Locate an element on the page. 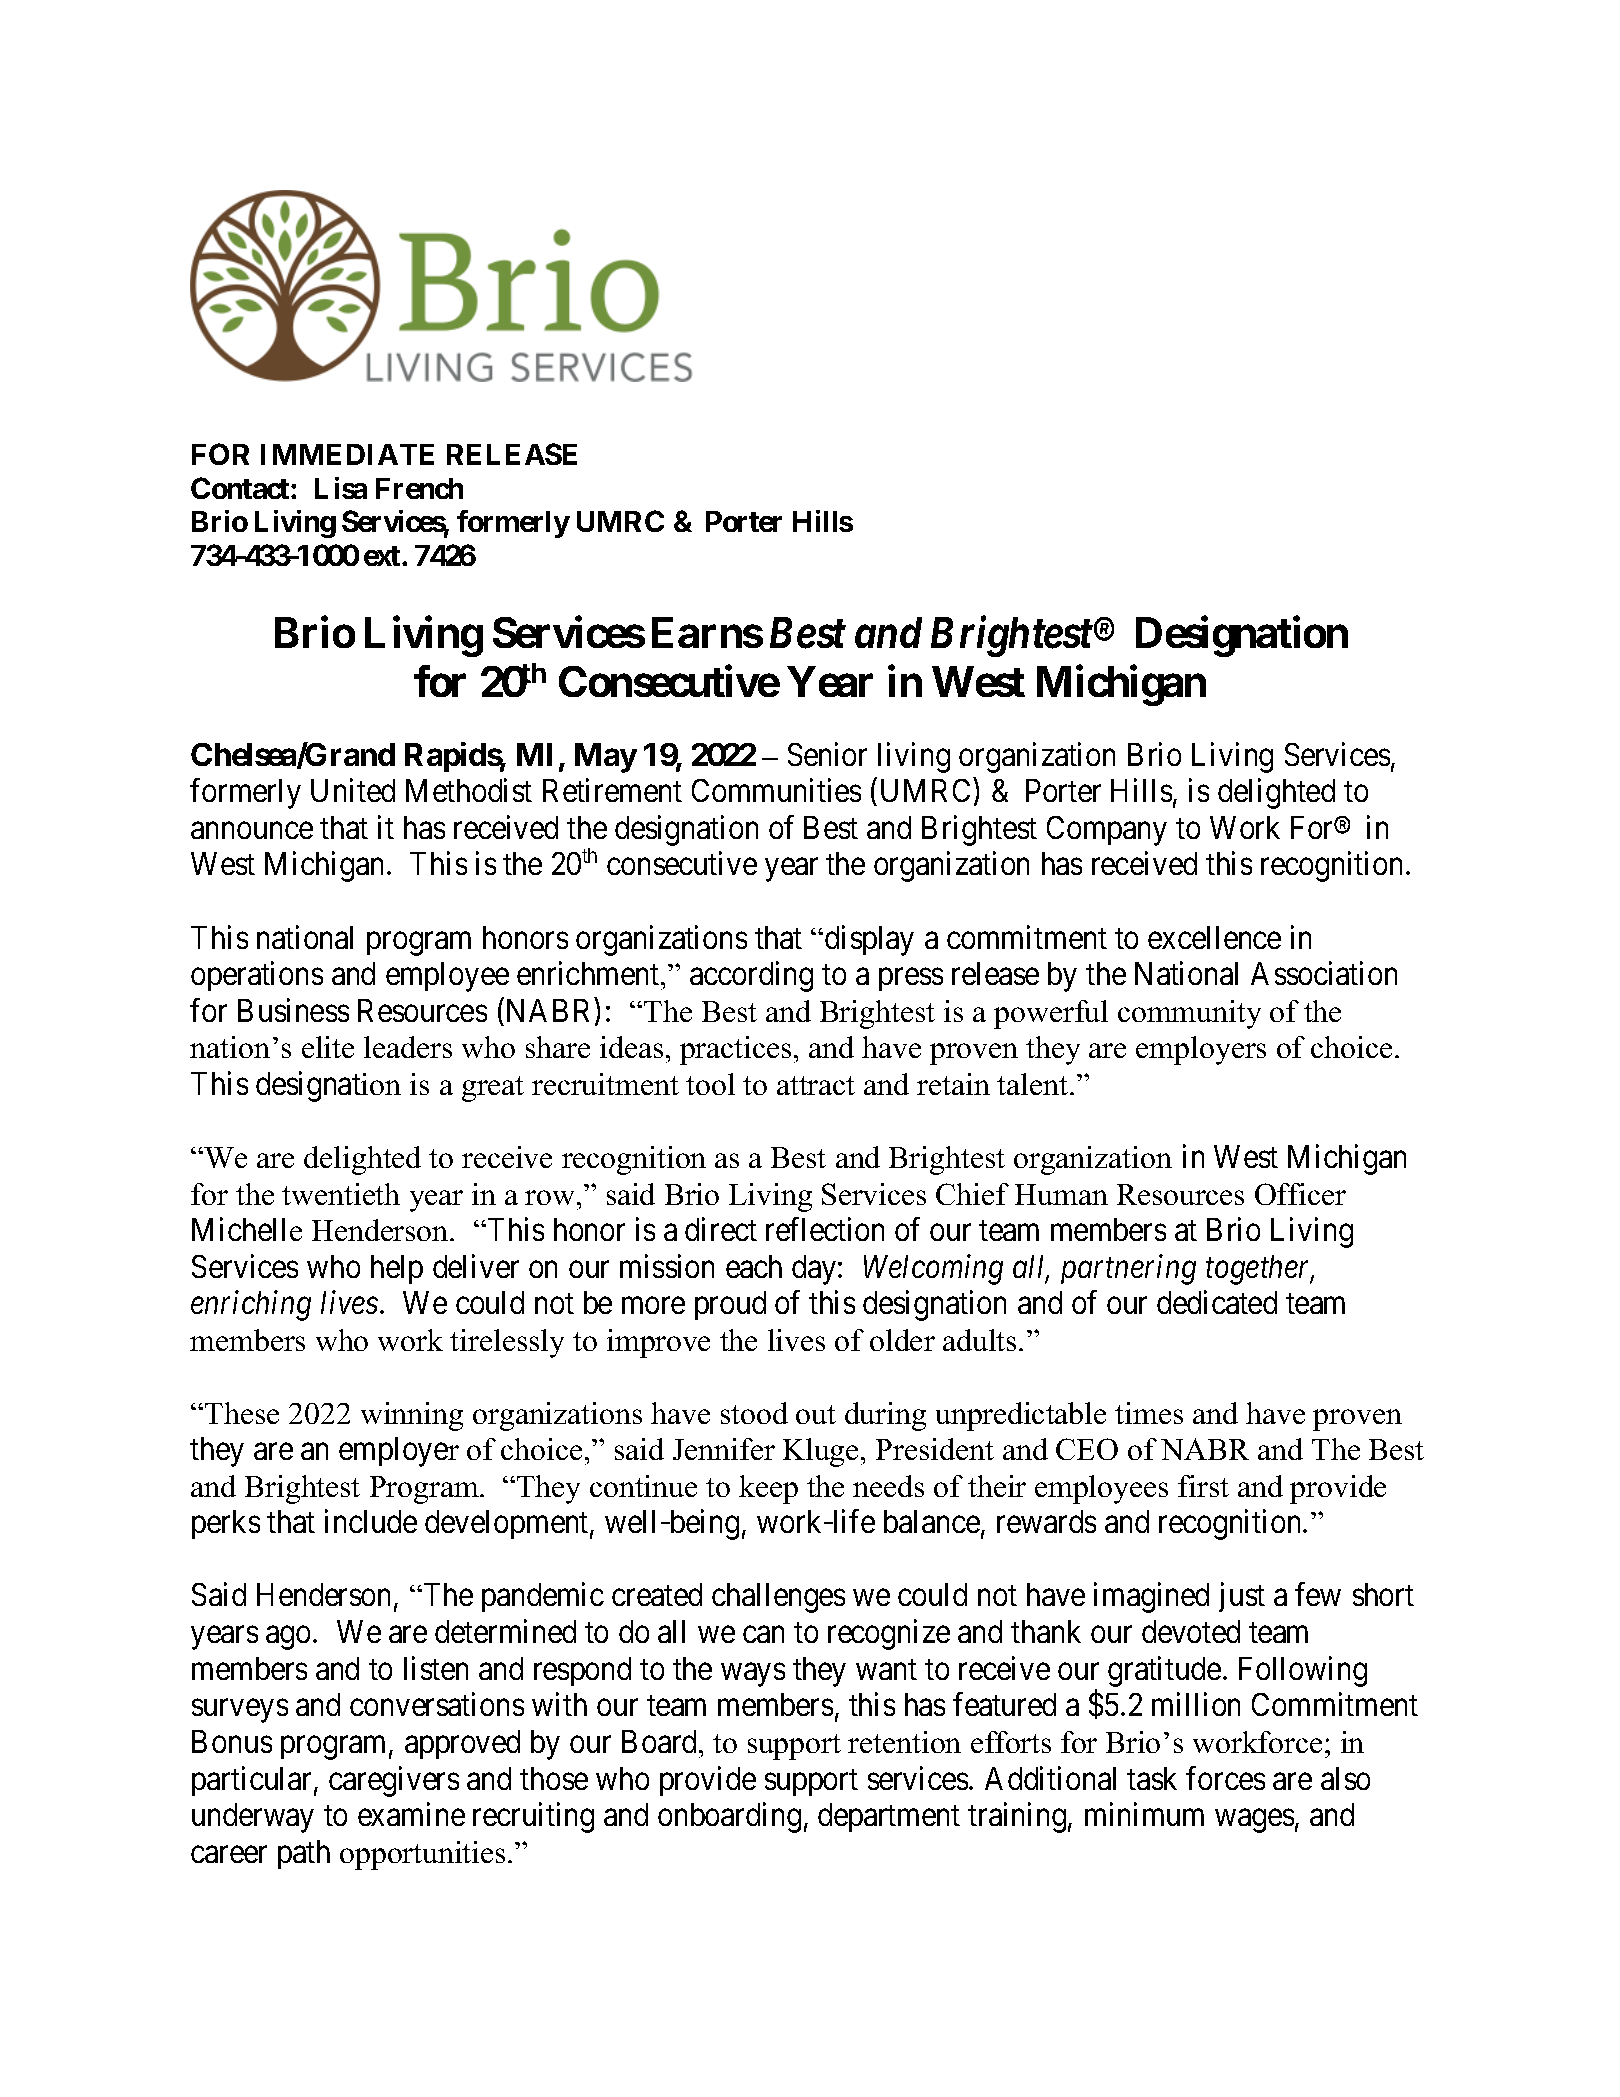 The width and height of the page is (1620, 2097). include is located at coordinates (371, 1521).
